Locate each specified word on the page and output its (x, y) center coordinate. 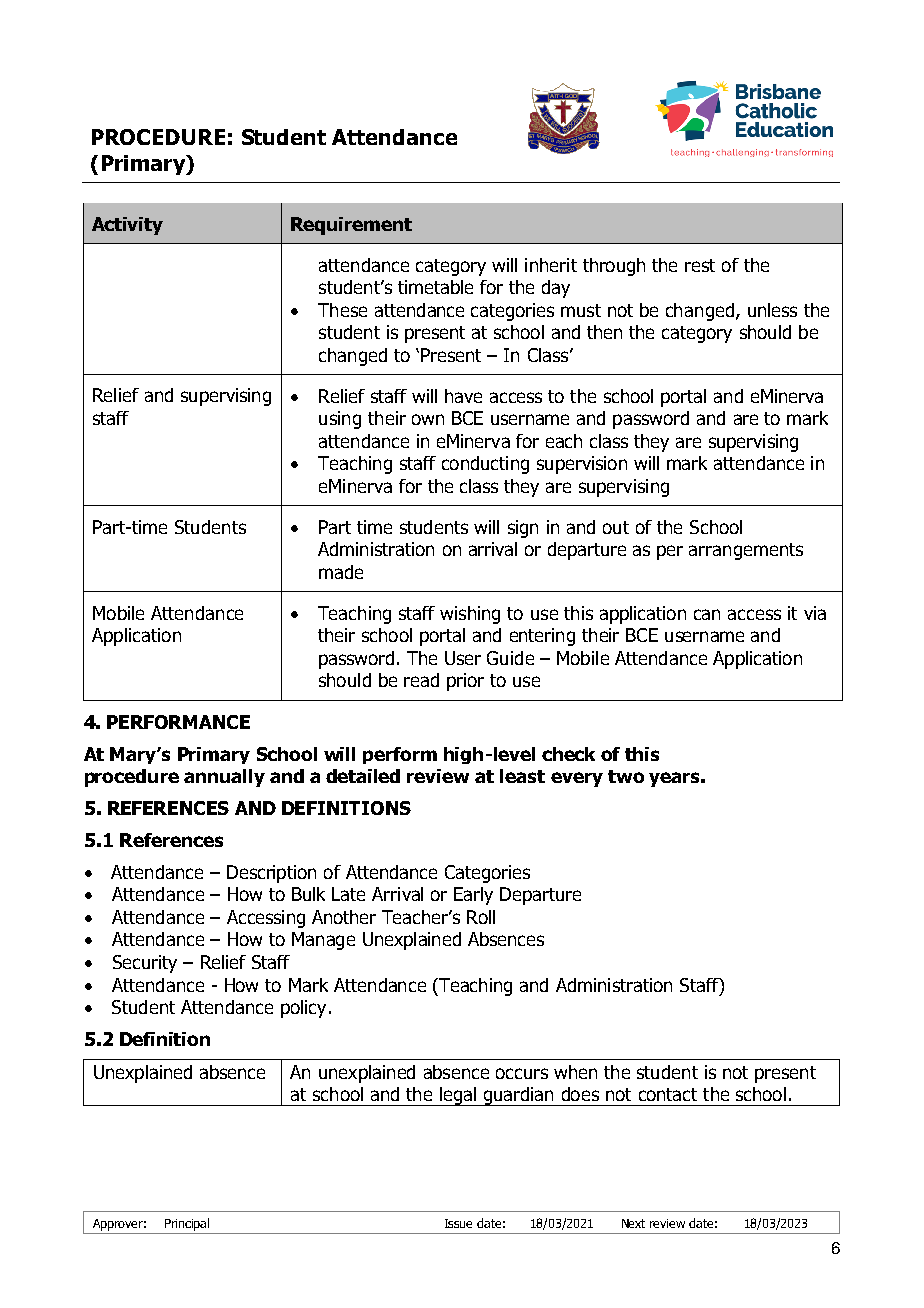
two (626, 776)
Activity (127, 226)
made (341, 572)
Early (473, 896)
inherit (551, 265)
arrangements (746, 551)
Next (633, 1223)
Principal (187, 1224)
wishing (470, 615)
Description (271, 874)
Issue (458, 1223)
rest (700, 265)
